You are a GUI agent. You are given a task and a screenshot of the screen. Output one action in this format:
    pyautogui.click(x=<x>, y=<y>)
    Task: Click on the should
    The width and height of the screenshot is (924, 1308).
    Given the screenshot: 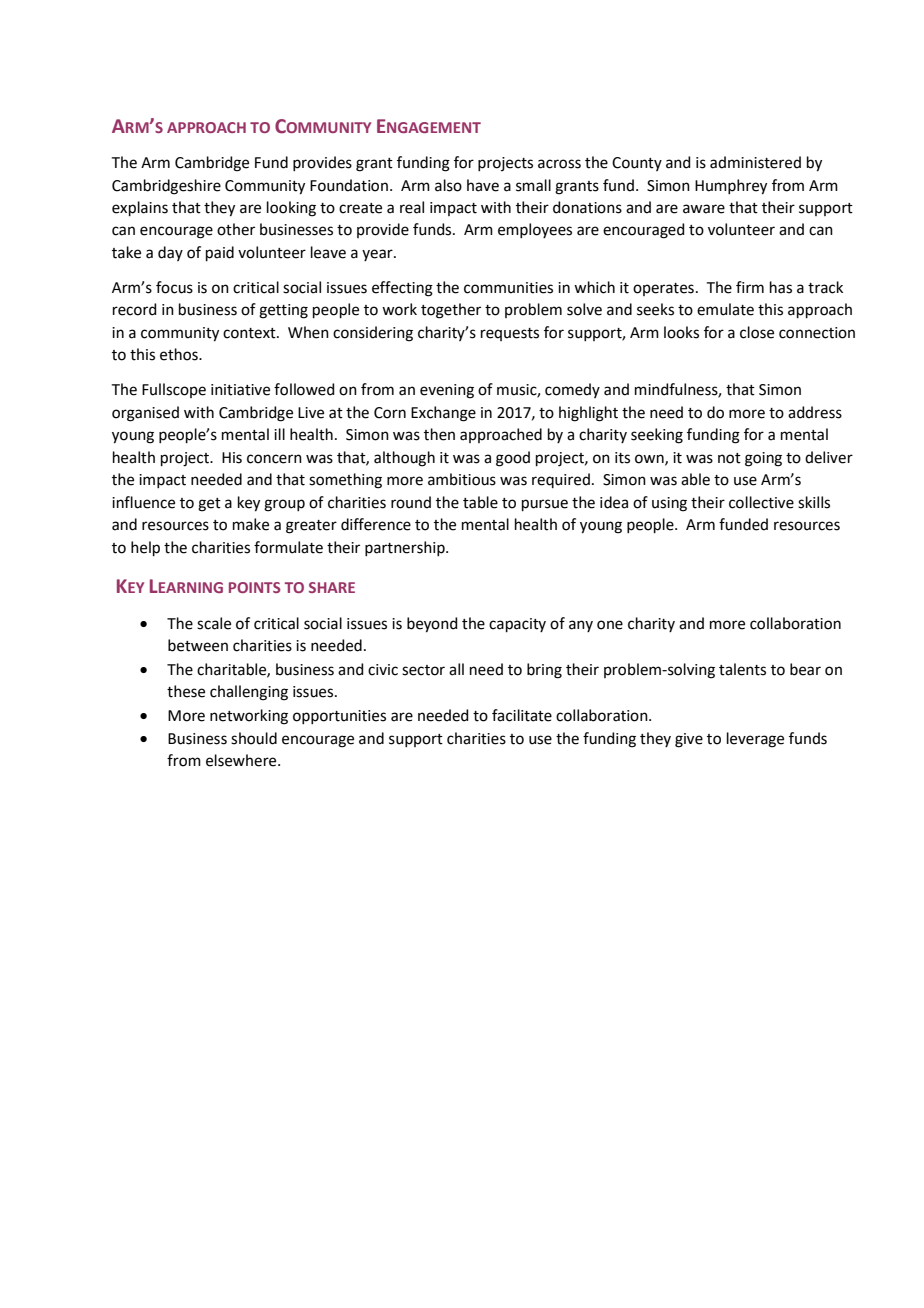 What is the action you would take?
    pyautogui.click(x=254, y=738)
